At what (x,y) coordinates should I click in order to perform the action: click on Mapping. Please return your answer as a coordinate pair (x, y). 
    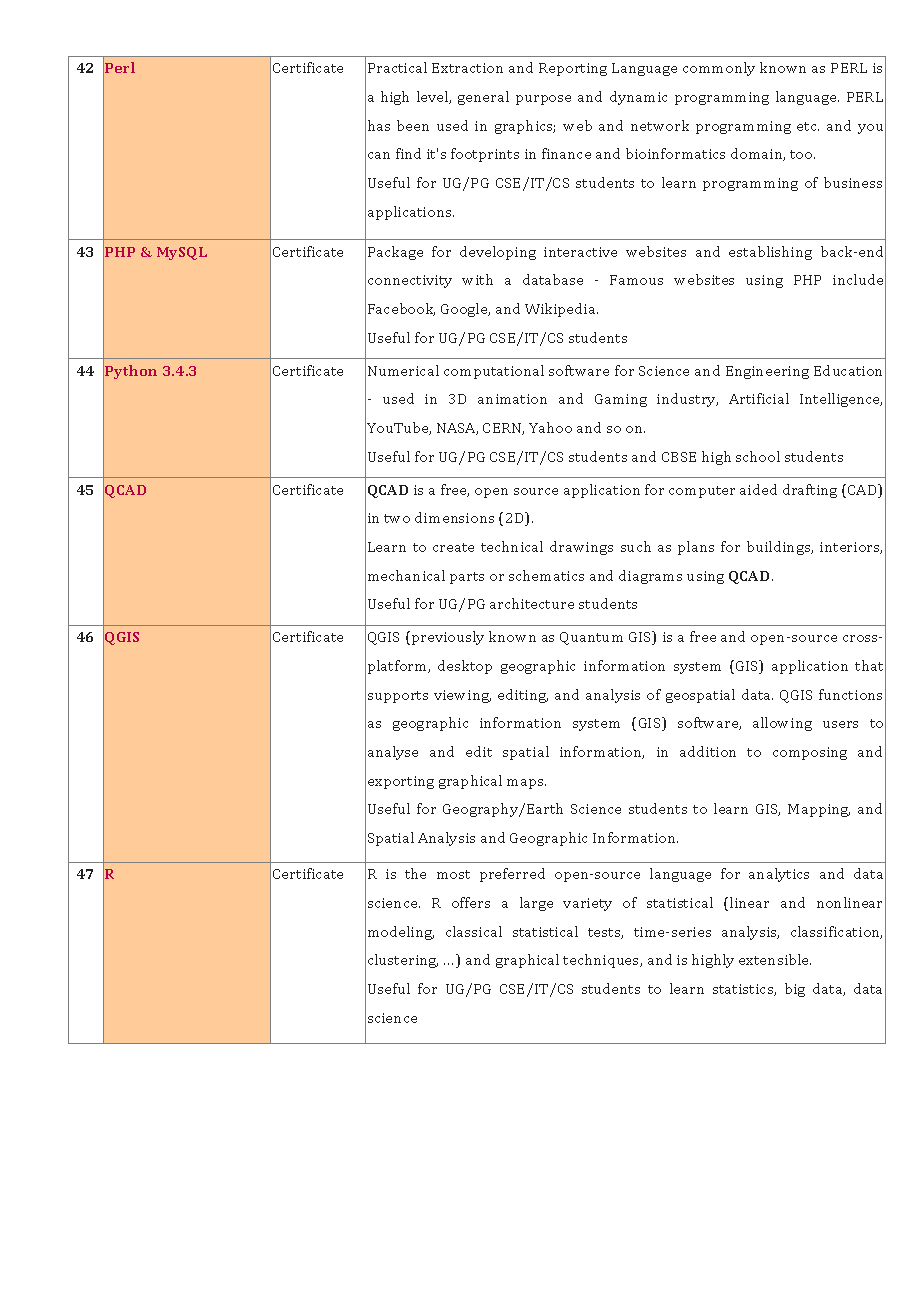
    Looking at the image, I should click on (819, 810).
